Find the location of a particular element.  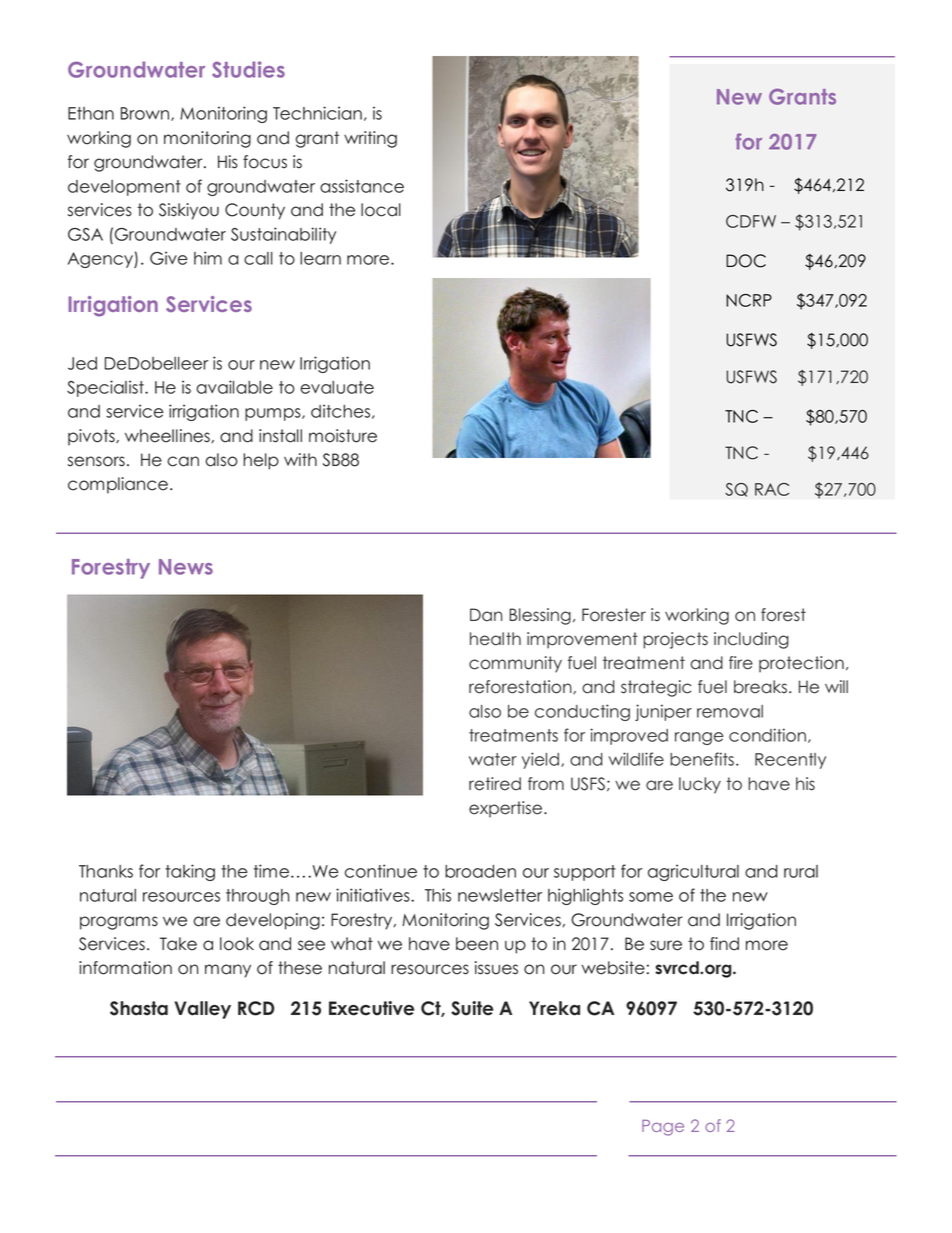

Brown is located at coordinates (145, 113).
